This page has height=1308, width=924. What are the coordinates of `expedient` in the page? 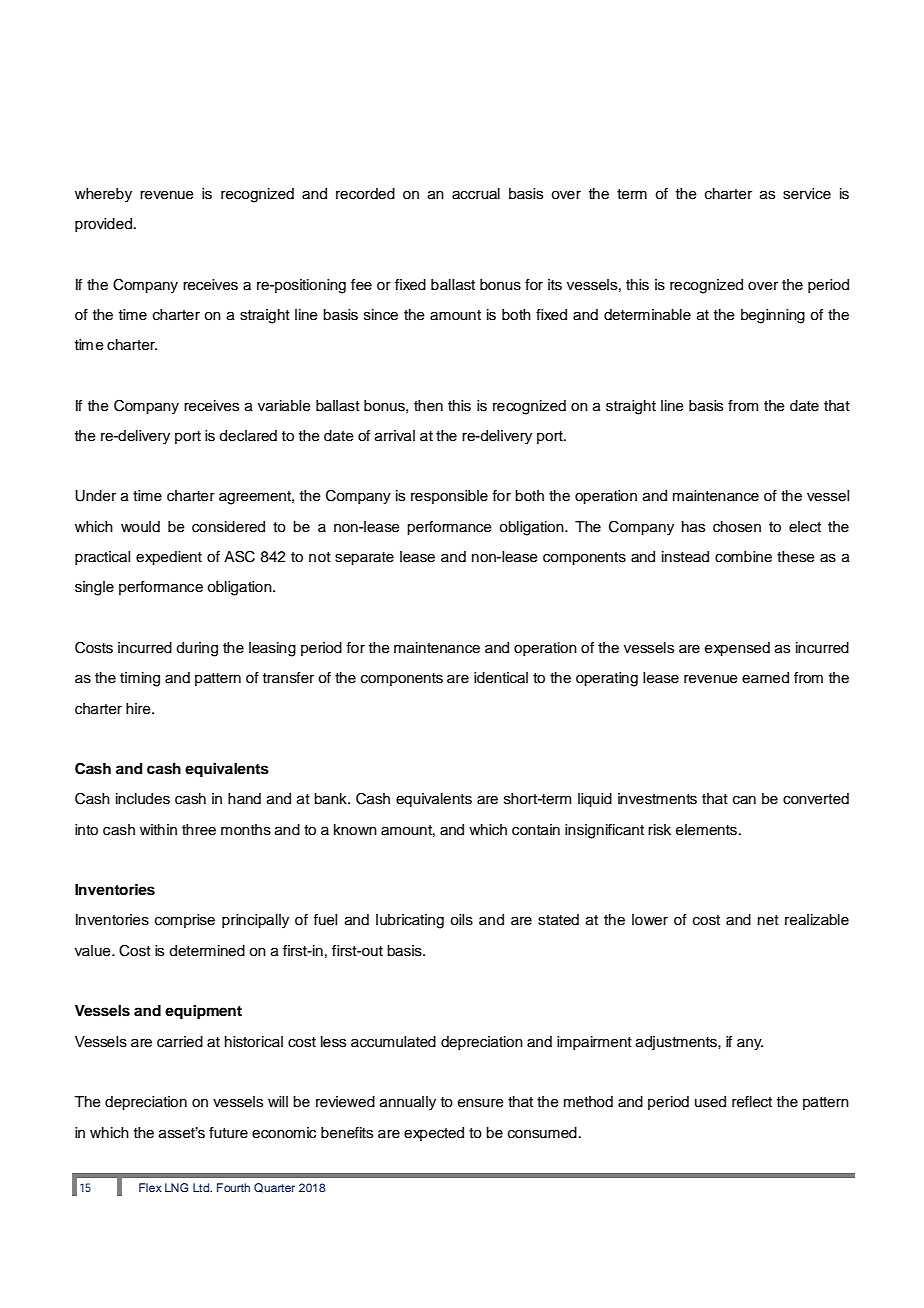 It's located at (169, 558).
